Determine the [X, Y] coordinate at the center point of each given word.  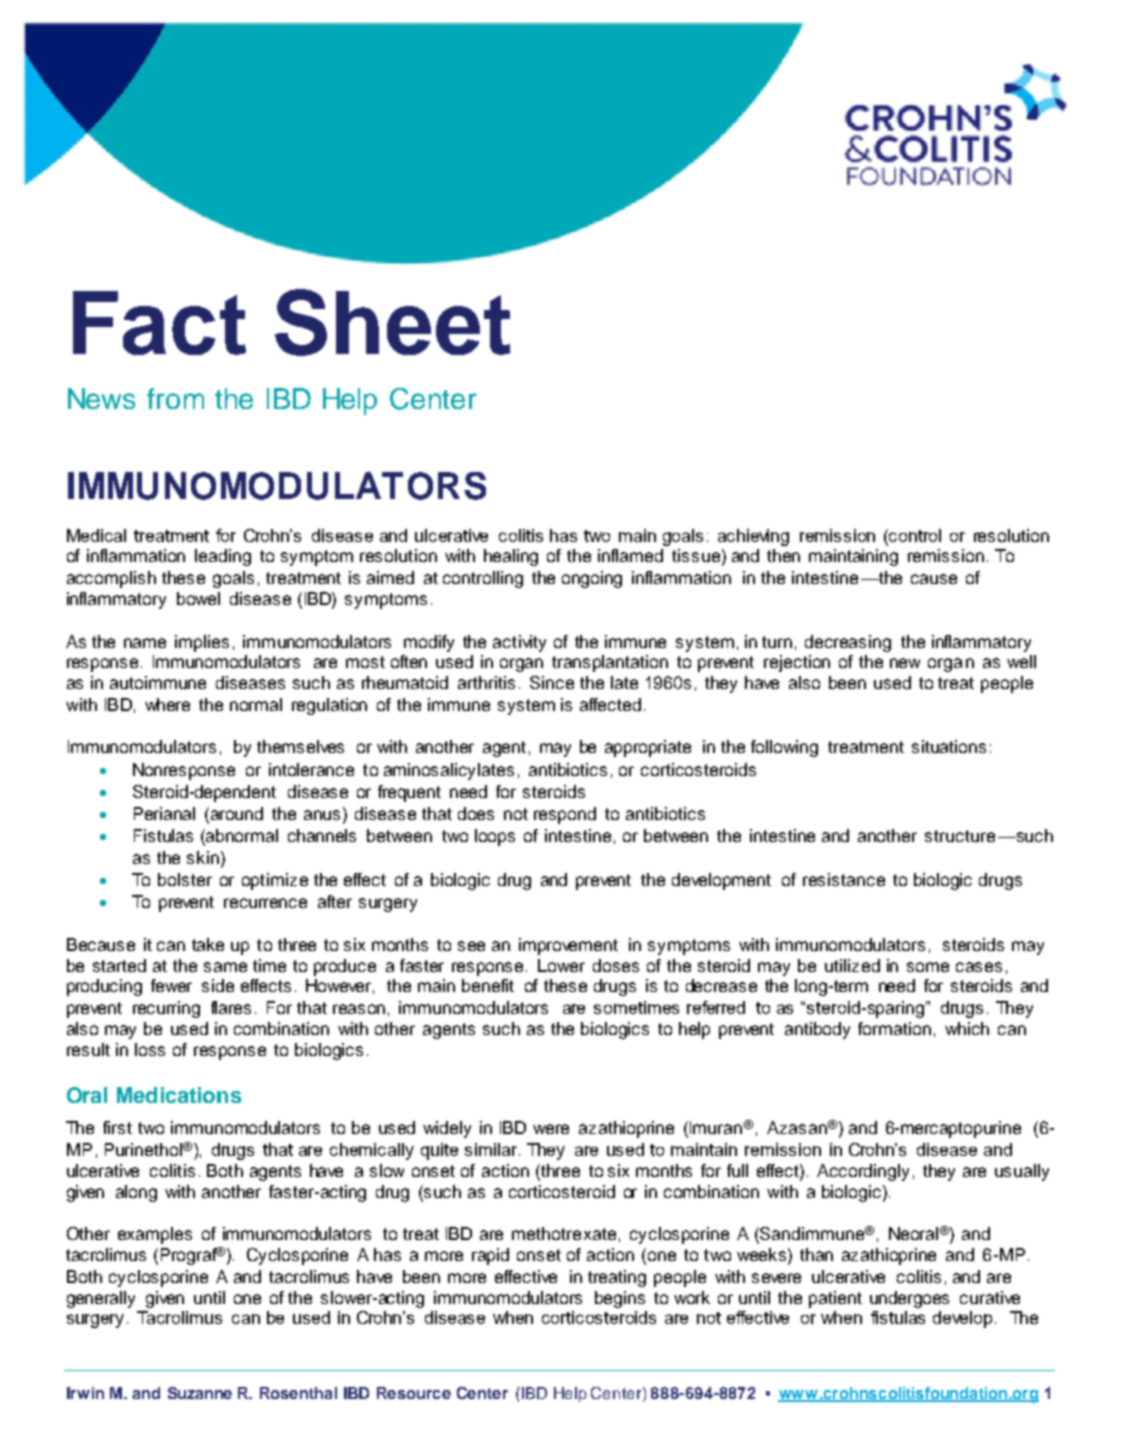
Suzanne [200, 1393]
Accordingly [863, 1172]
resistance [844, 879]
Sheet [393, 322]
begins [620, 1299]
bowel [198, 598]
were [551, 1129]
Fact [159, 323]
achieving [753, 537]
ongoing [592, 579]
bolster [185, 879]
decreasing [848, 643]
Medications [179, 1095]
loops [495, 837]
